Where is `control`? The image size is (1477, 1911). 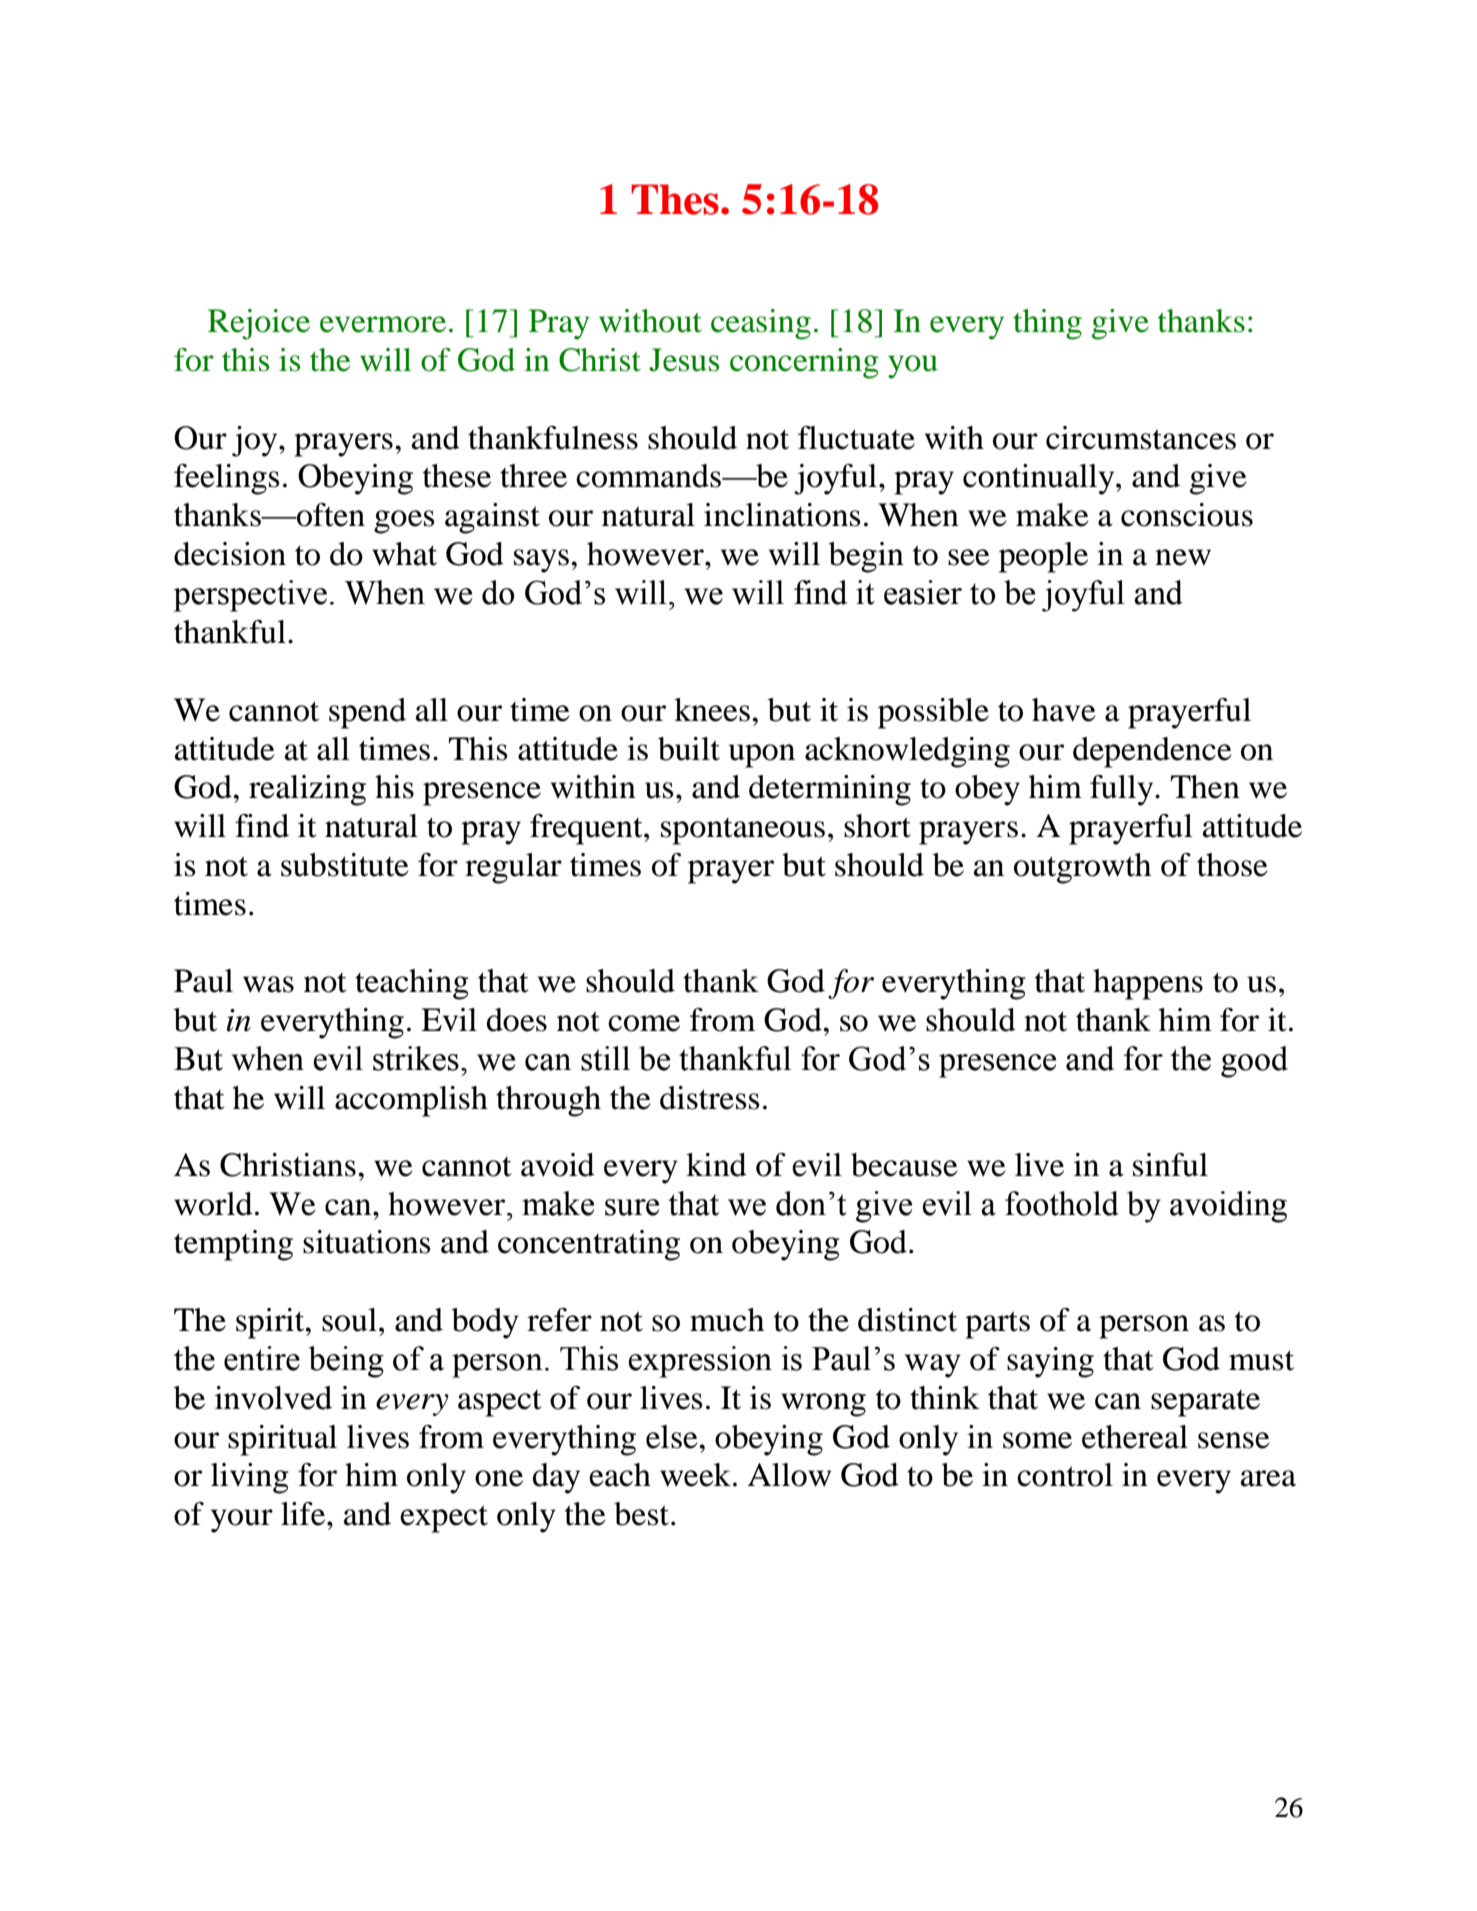 control is located at coordinates (1065, 1475).
